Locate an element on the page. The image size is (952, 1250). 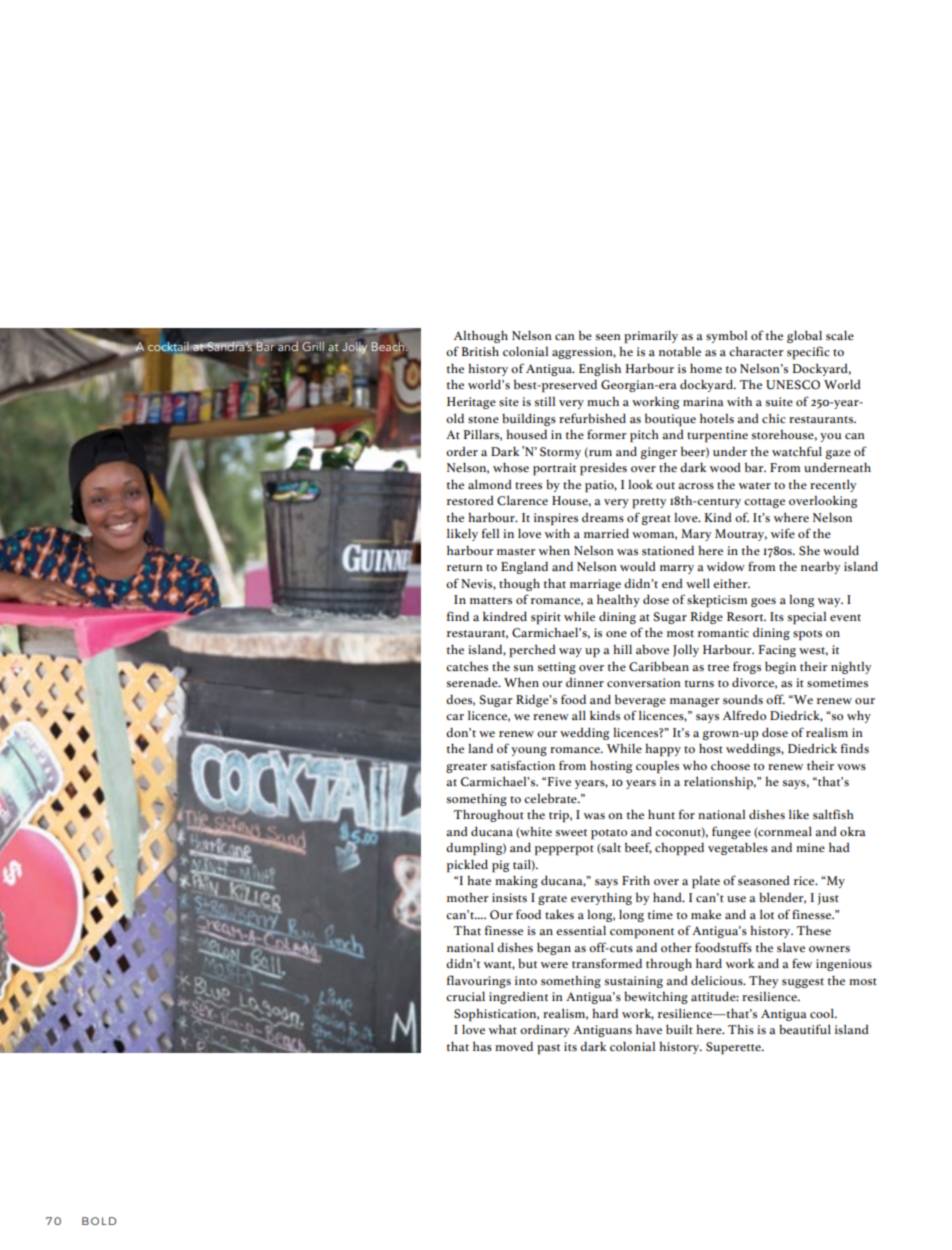
British is located at coordinates (480, 351).
